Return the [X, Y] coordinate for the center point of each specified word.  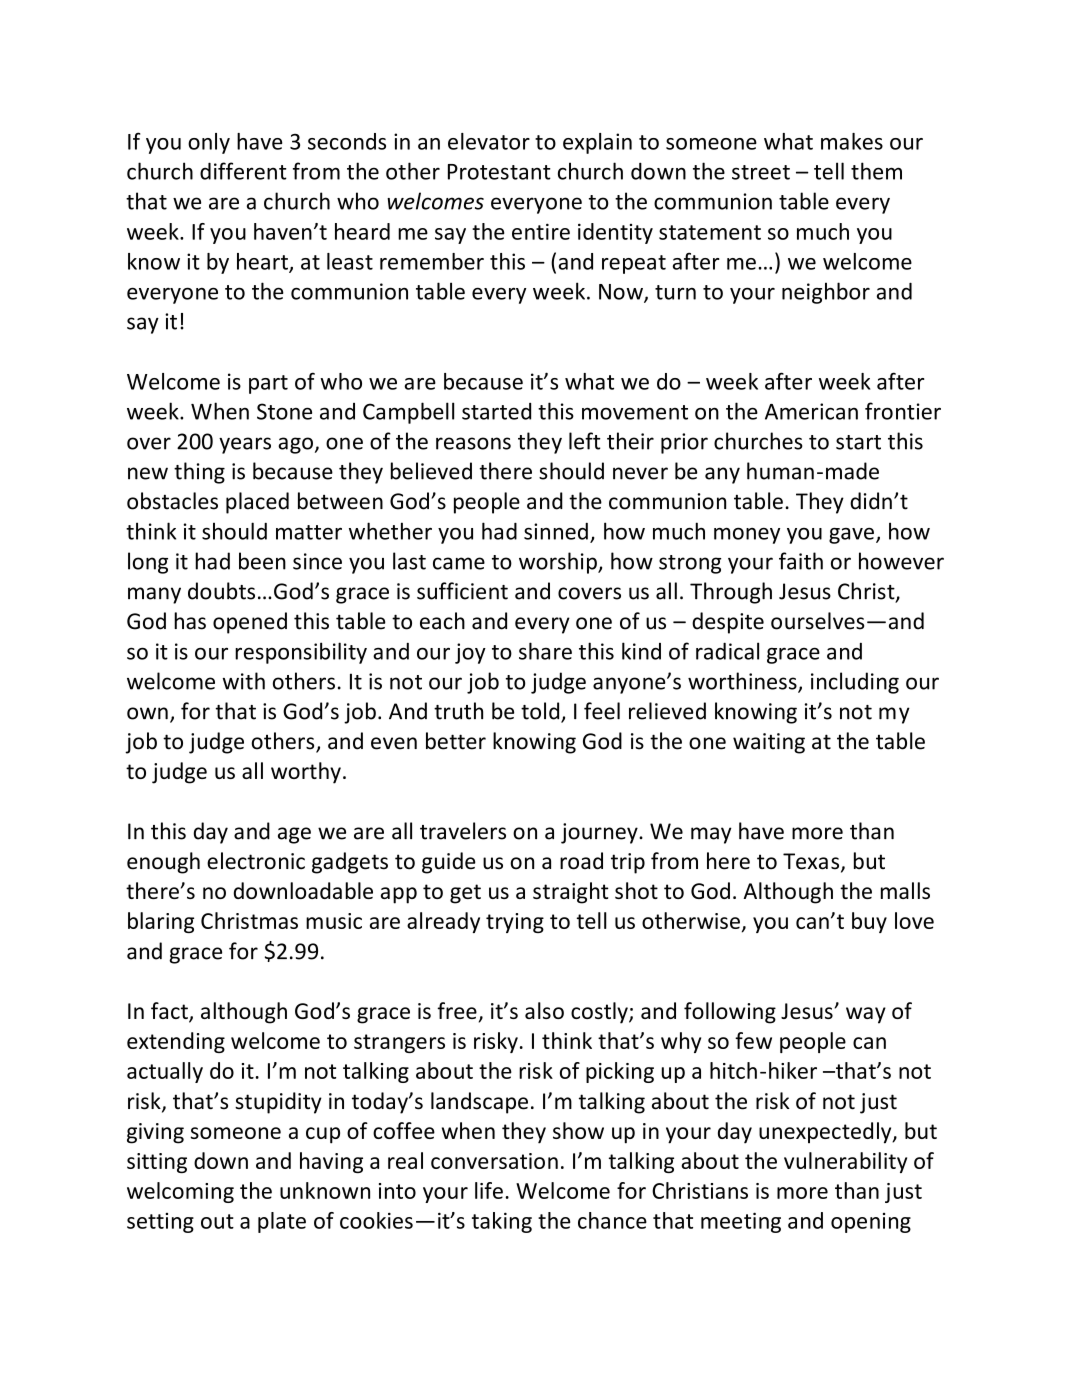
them [876, 171]
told [541, 712]
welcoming [180, 1192]
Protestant [499, 172]
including [855, 683]
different [243, 171]
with [244, 681]
